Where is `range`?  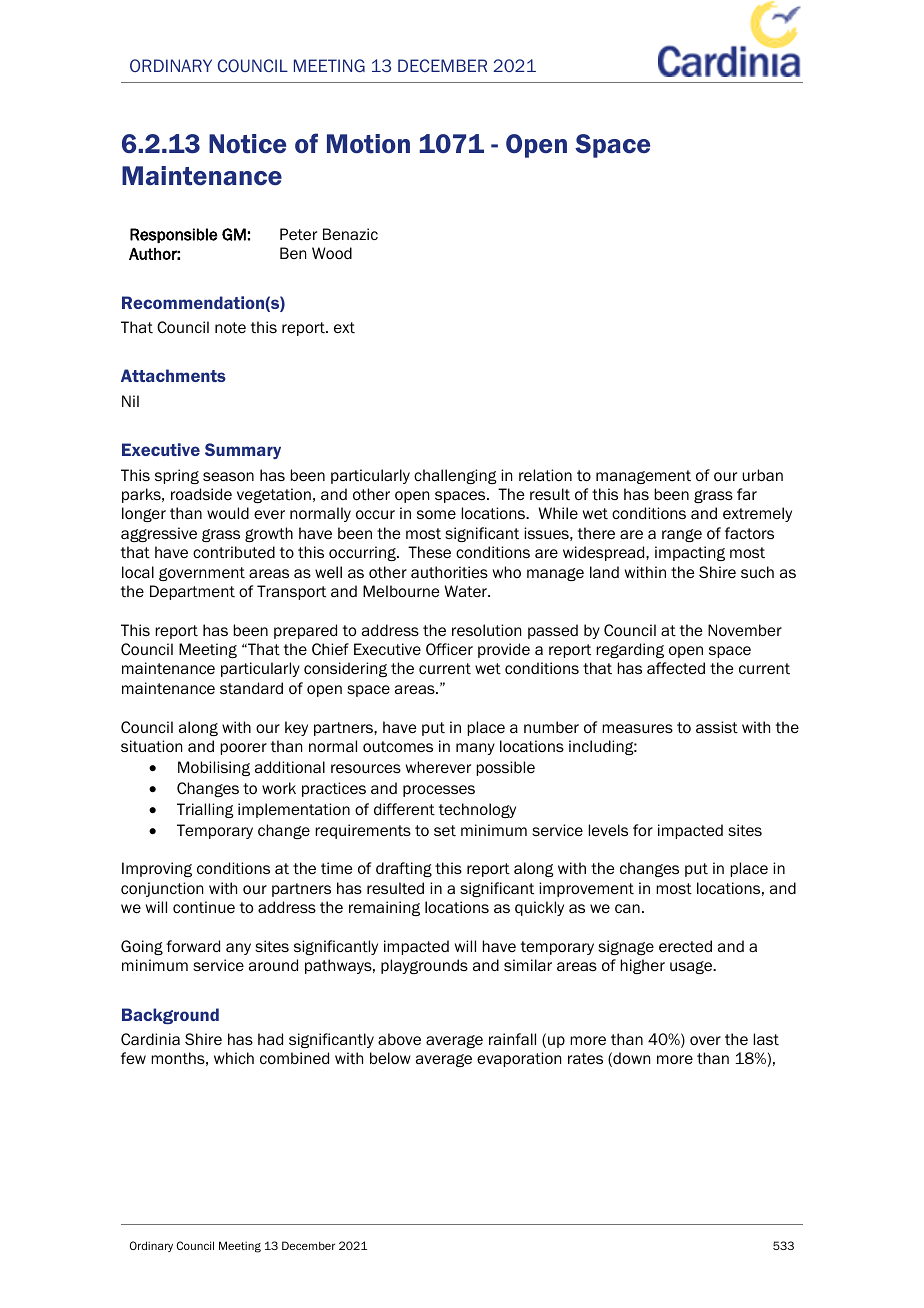
range is located at coordinates (682, 535).
